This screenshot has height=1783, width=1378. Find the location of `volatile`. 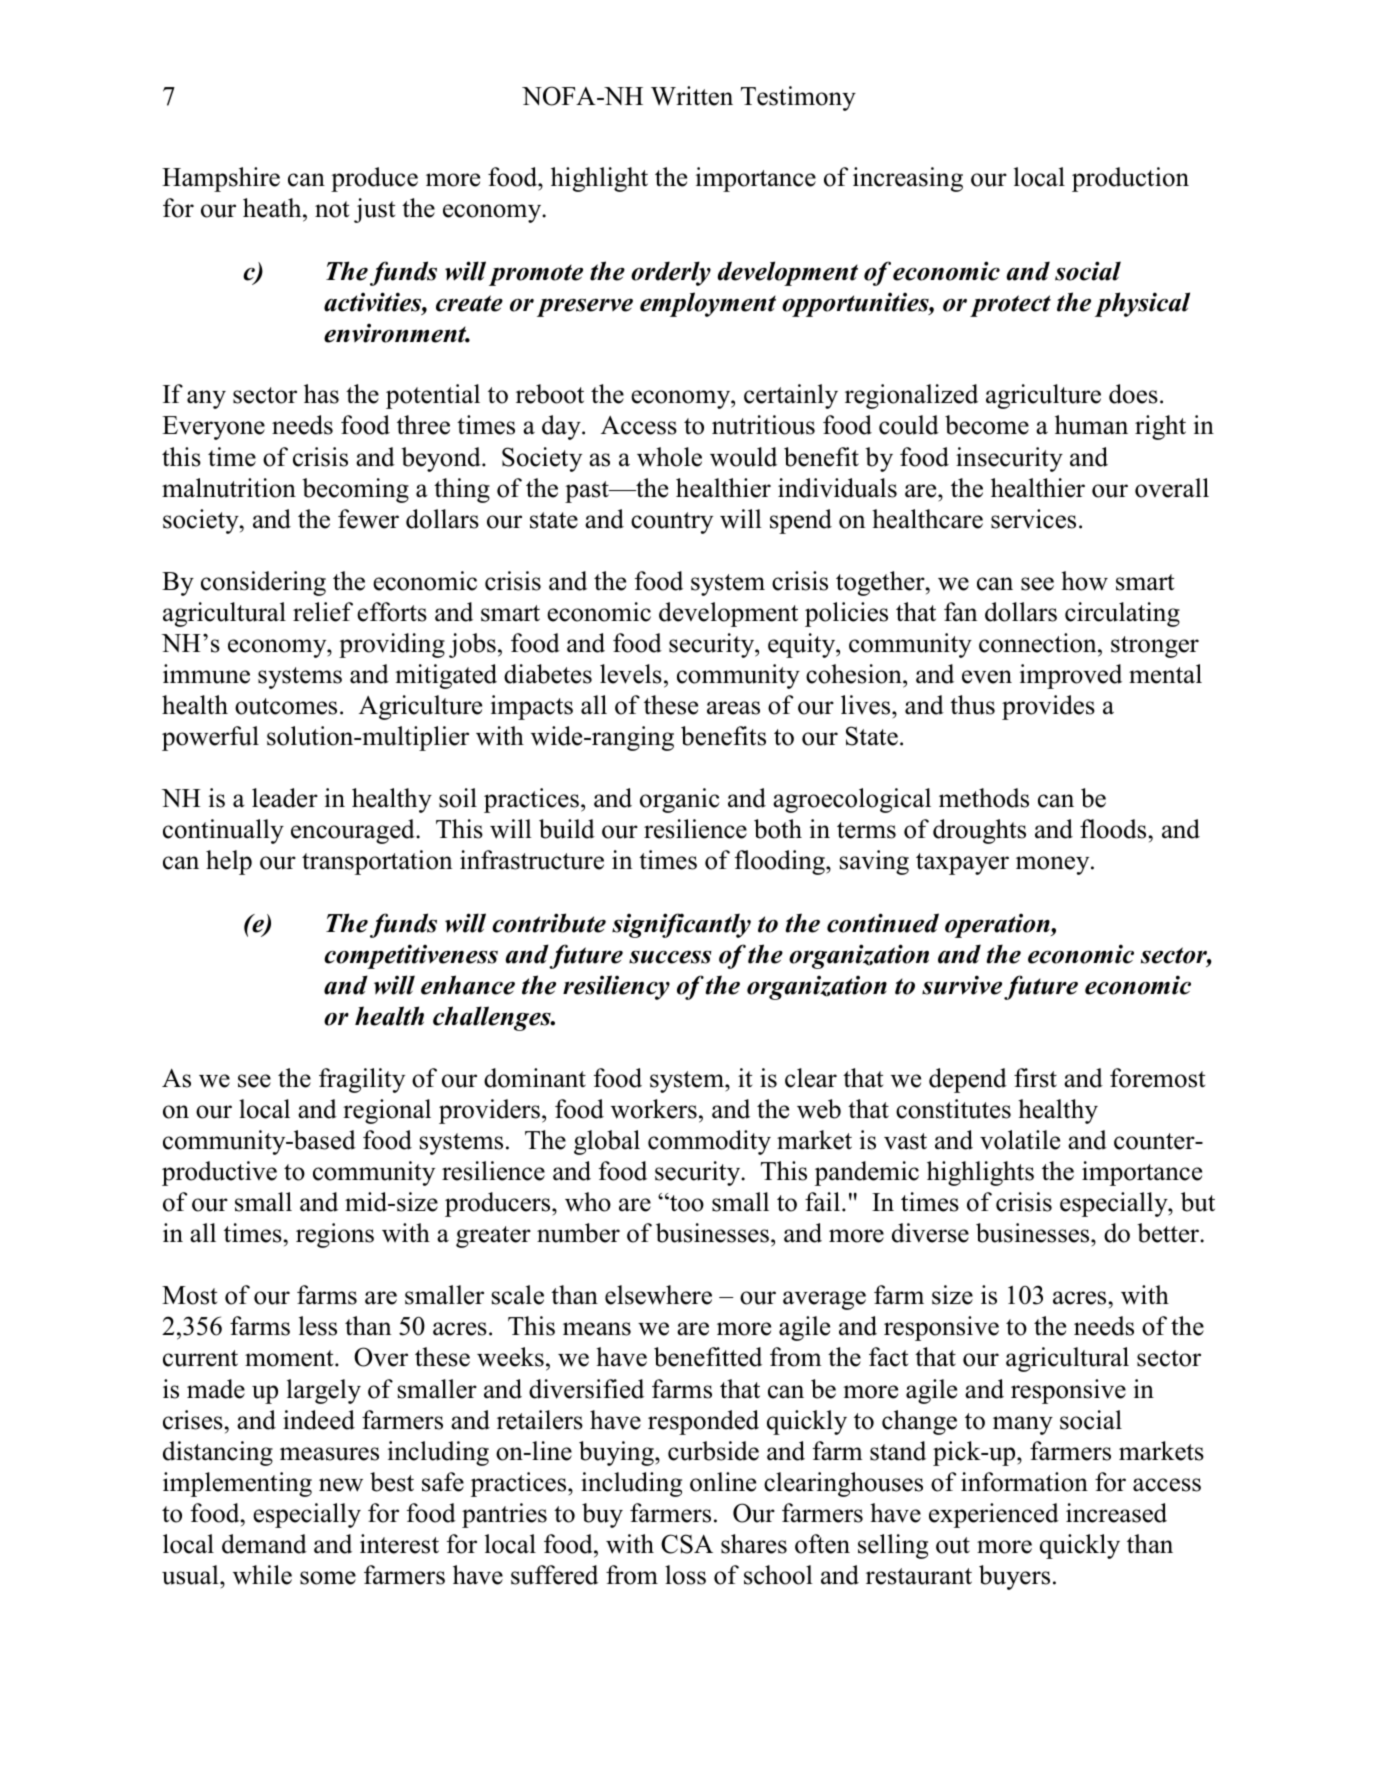

volatile is located at coordinates (1020, 1140).
